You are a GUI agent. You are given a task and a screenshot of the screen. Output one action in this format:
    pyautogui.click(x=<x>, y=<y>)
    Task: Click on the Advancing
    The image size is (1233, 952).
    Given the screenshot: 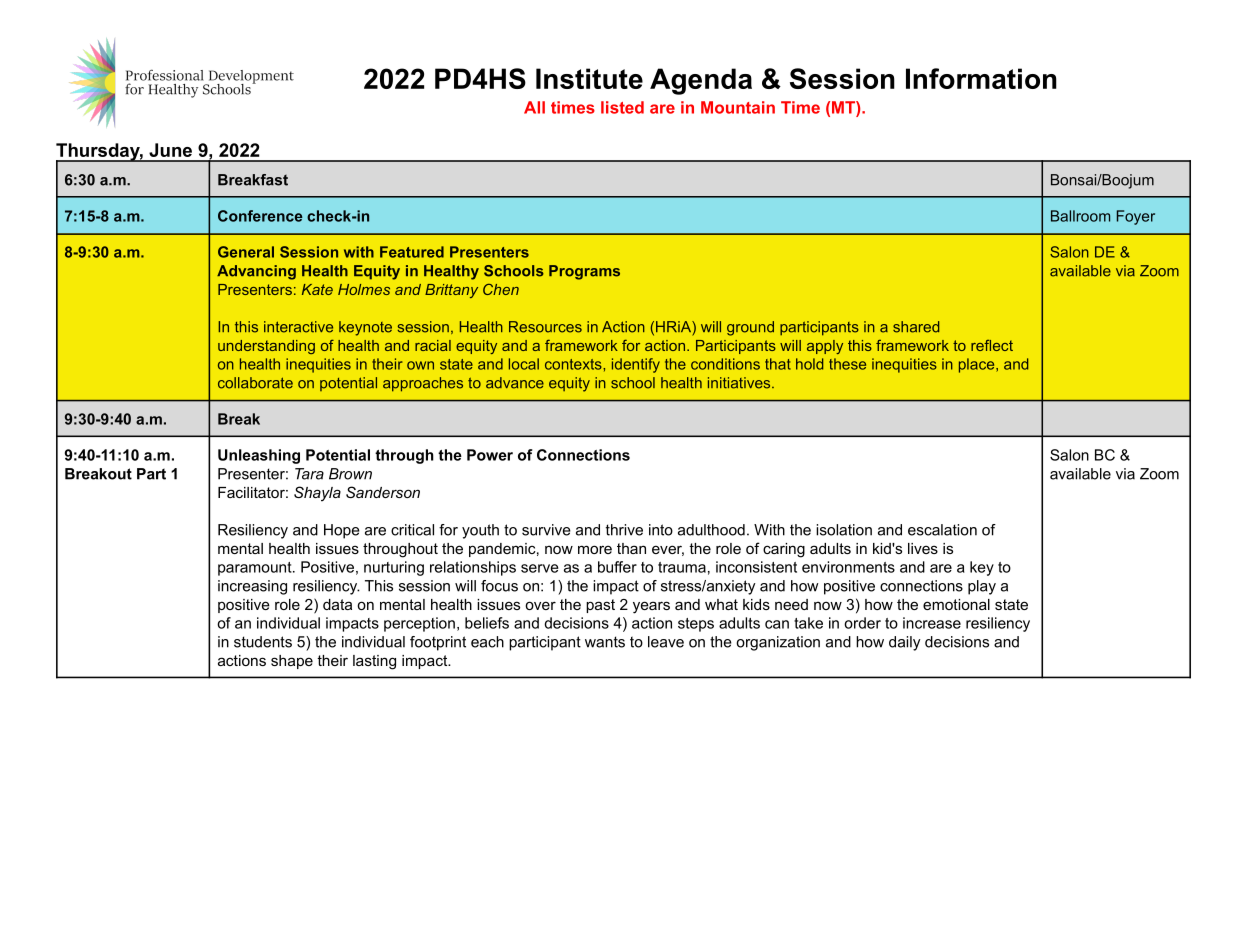 What is the action you would take?
    pyautogui.click(x=256, y=272)
